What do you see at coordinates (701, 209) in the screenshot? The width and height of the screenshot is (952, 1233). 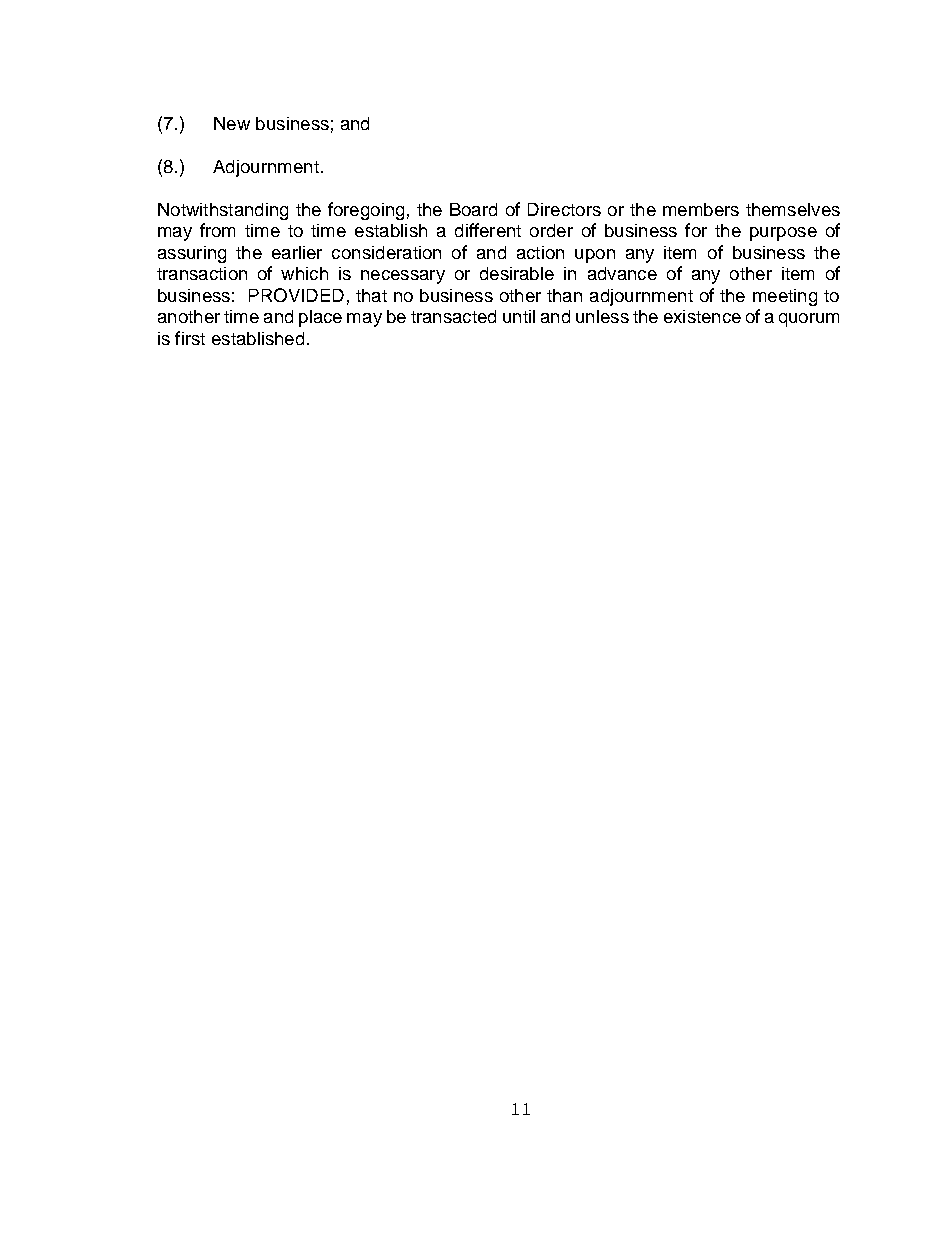 I see `members` at bounding box center [701, 209].
